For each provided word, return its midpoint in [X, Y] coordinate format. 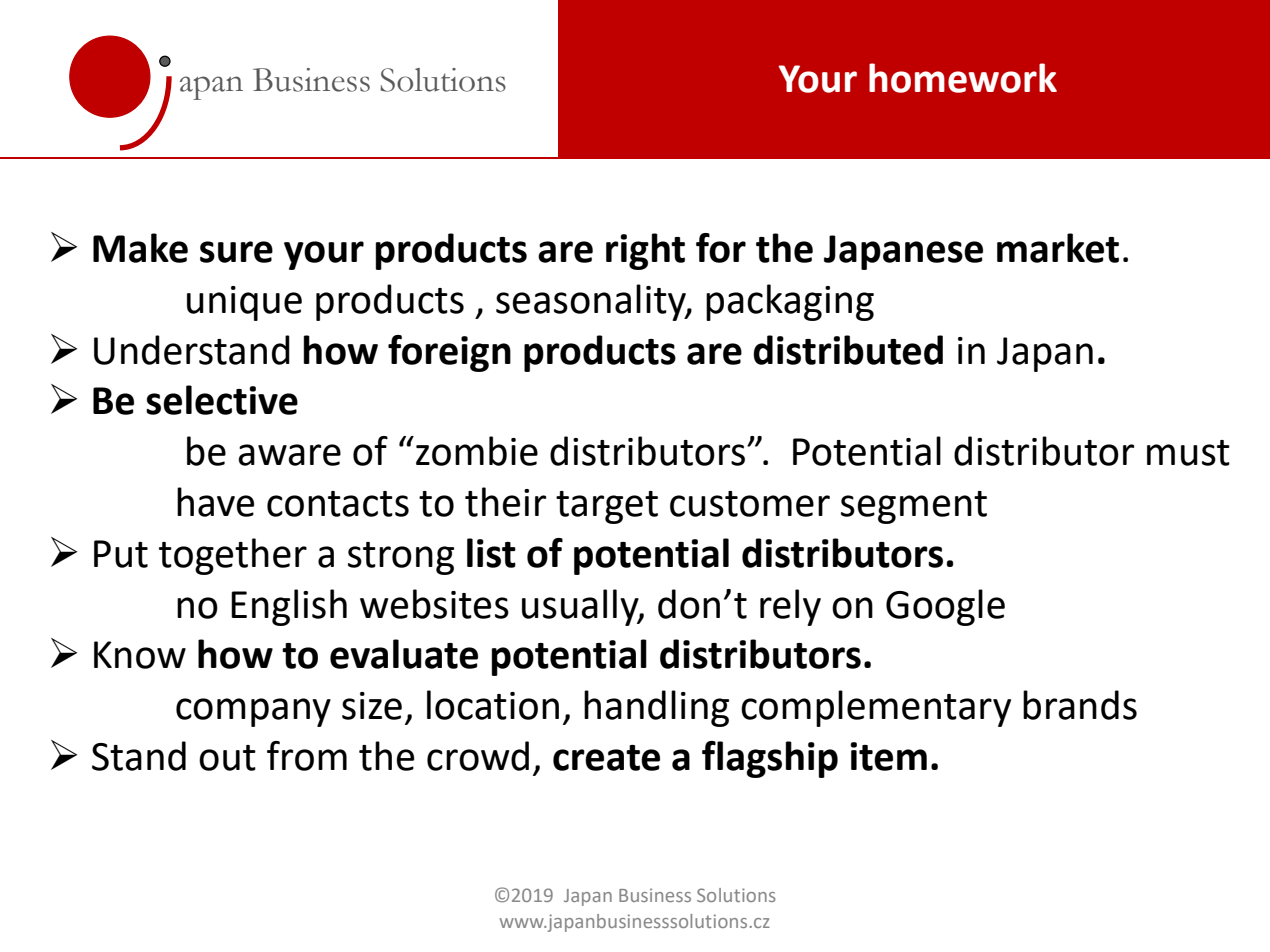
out [227, 758]
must [1188, 453]
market [1058, 248]
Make [140, 248]
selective [222, 400]
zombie [477, 451]
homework [963, 78]
